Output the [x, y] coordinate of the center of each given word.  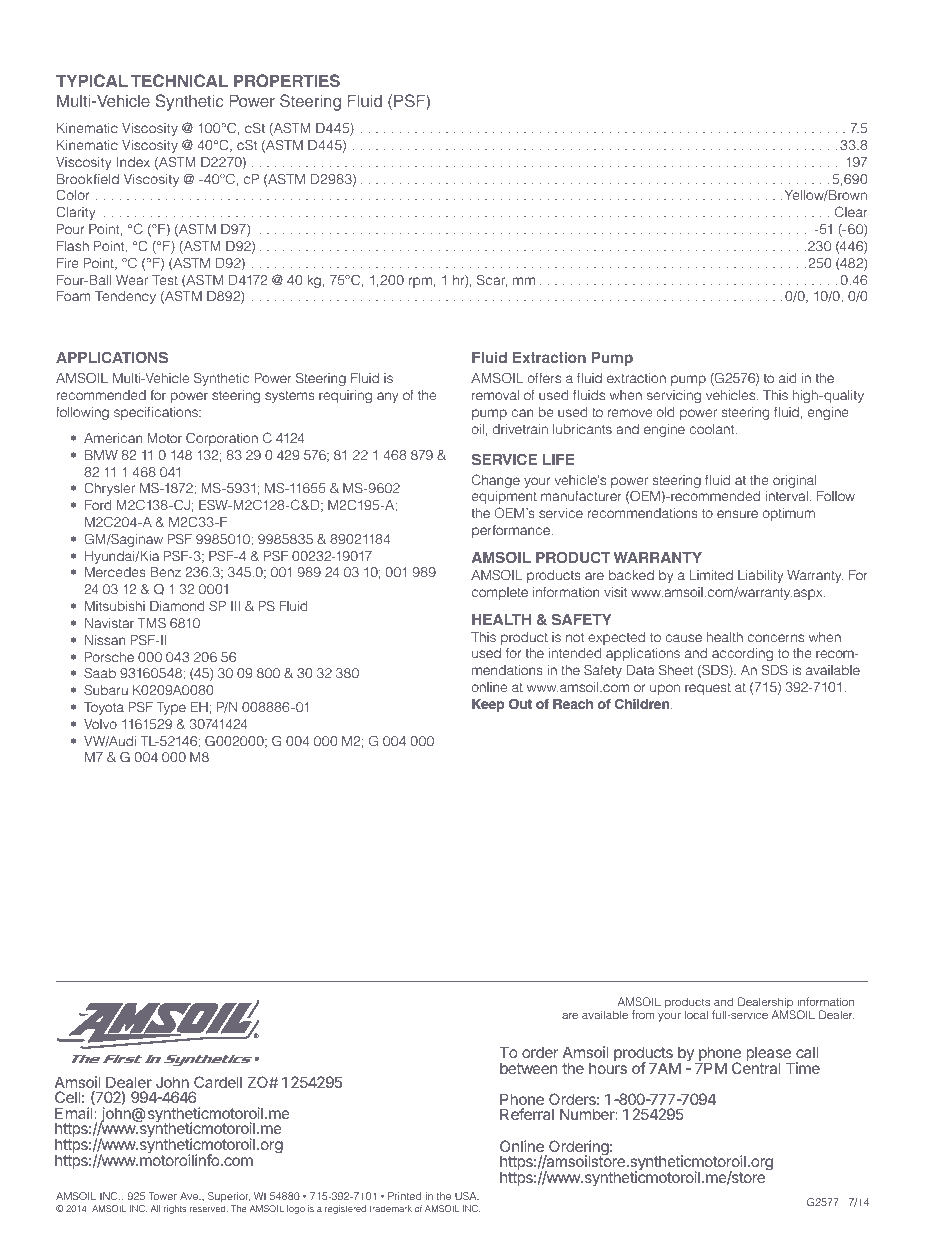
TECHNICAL [179, 81]
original [795, 481]
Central [756, 1067]
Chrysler [109, 489]
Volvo [100, 724]
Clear [851, 212]
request [708, 689]
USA [467, 1196]
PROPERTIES [287, 81]
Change [496, 481]
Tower [163, 1196]
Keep [488, 705]
